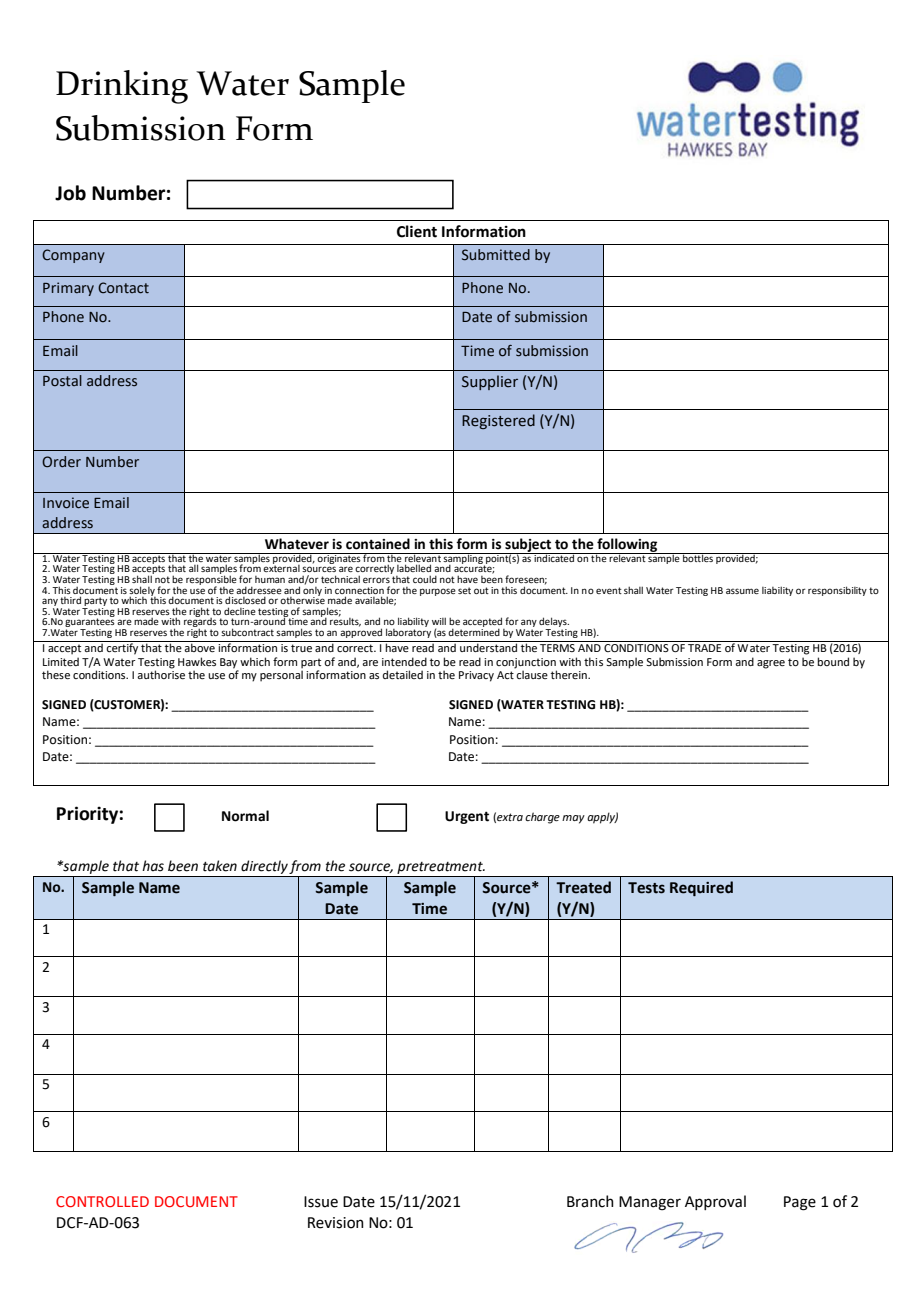 This image has width=924, height=1308. I want to click on Urgent, so click(467, 817).
